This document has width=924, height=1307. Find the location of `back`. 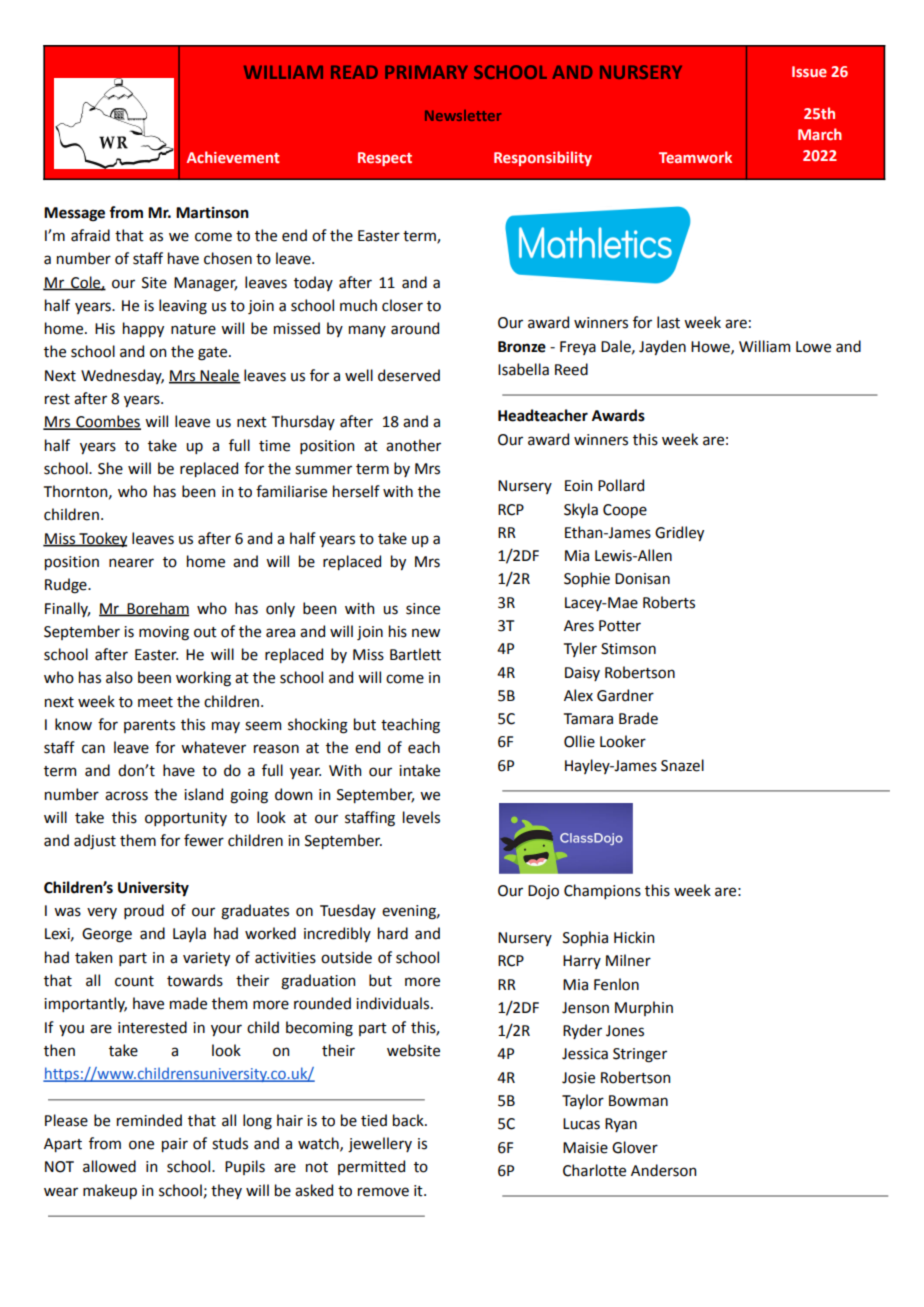

back is located at coordinates (409, 1120).
